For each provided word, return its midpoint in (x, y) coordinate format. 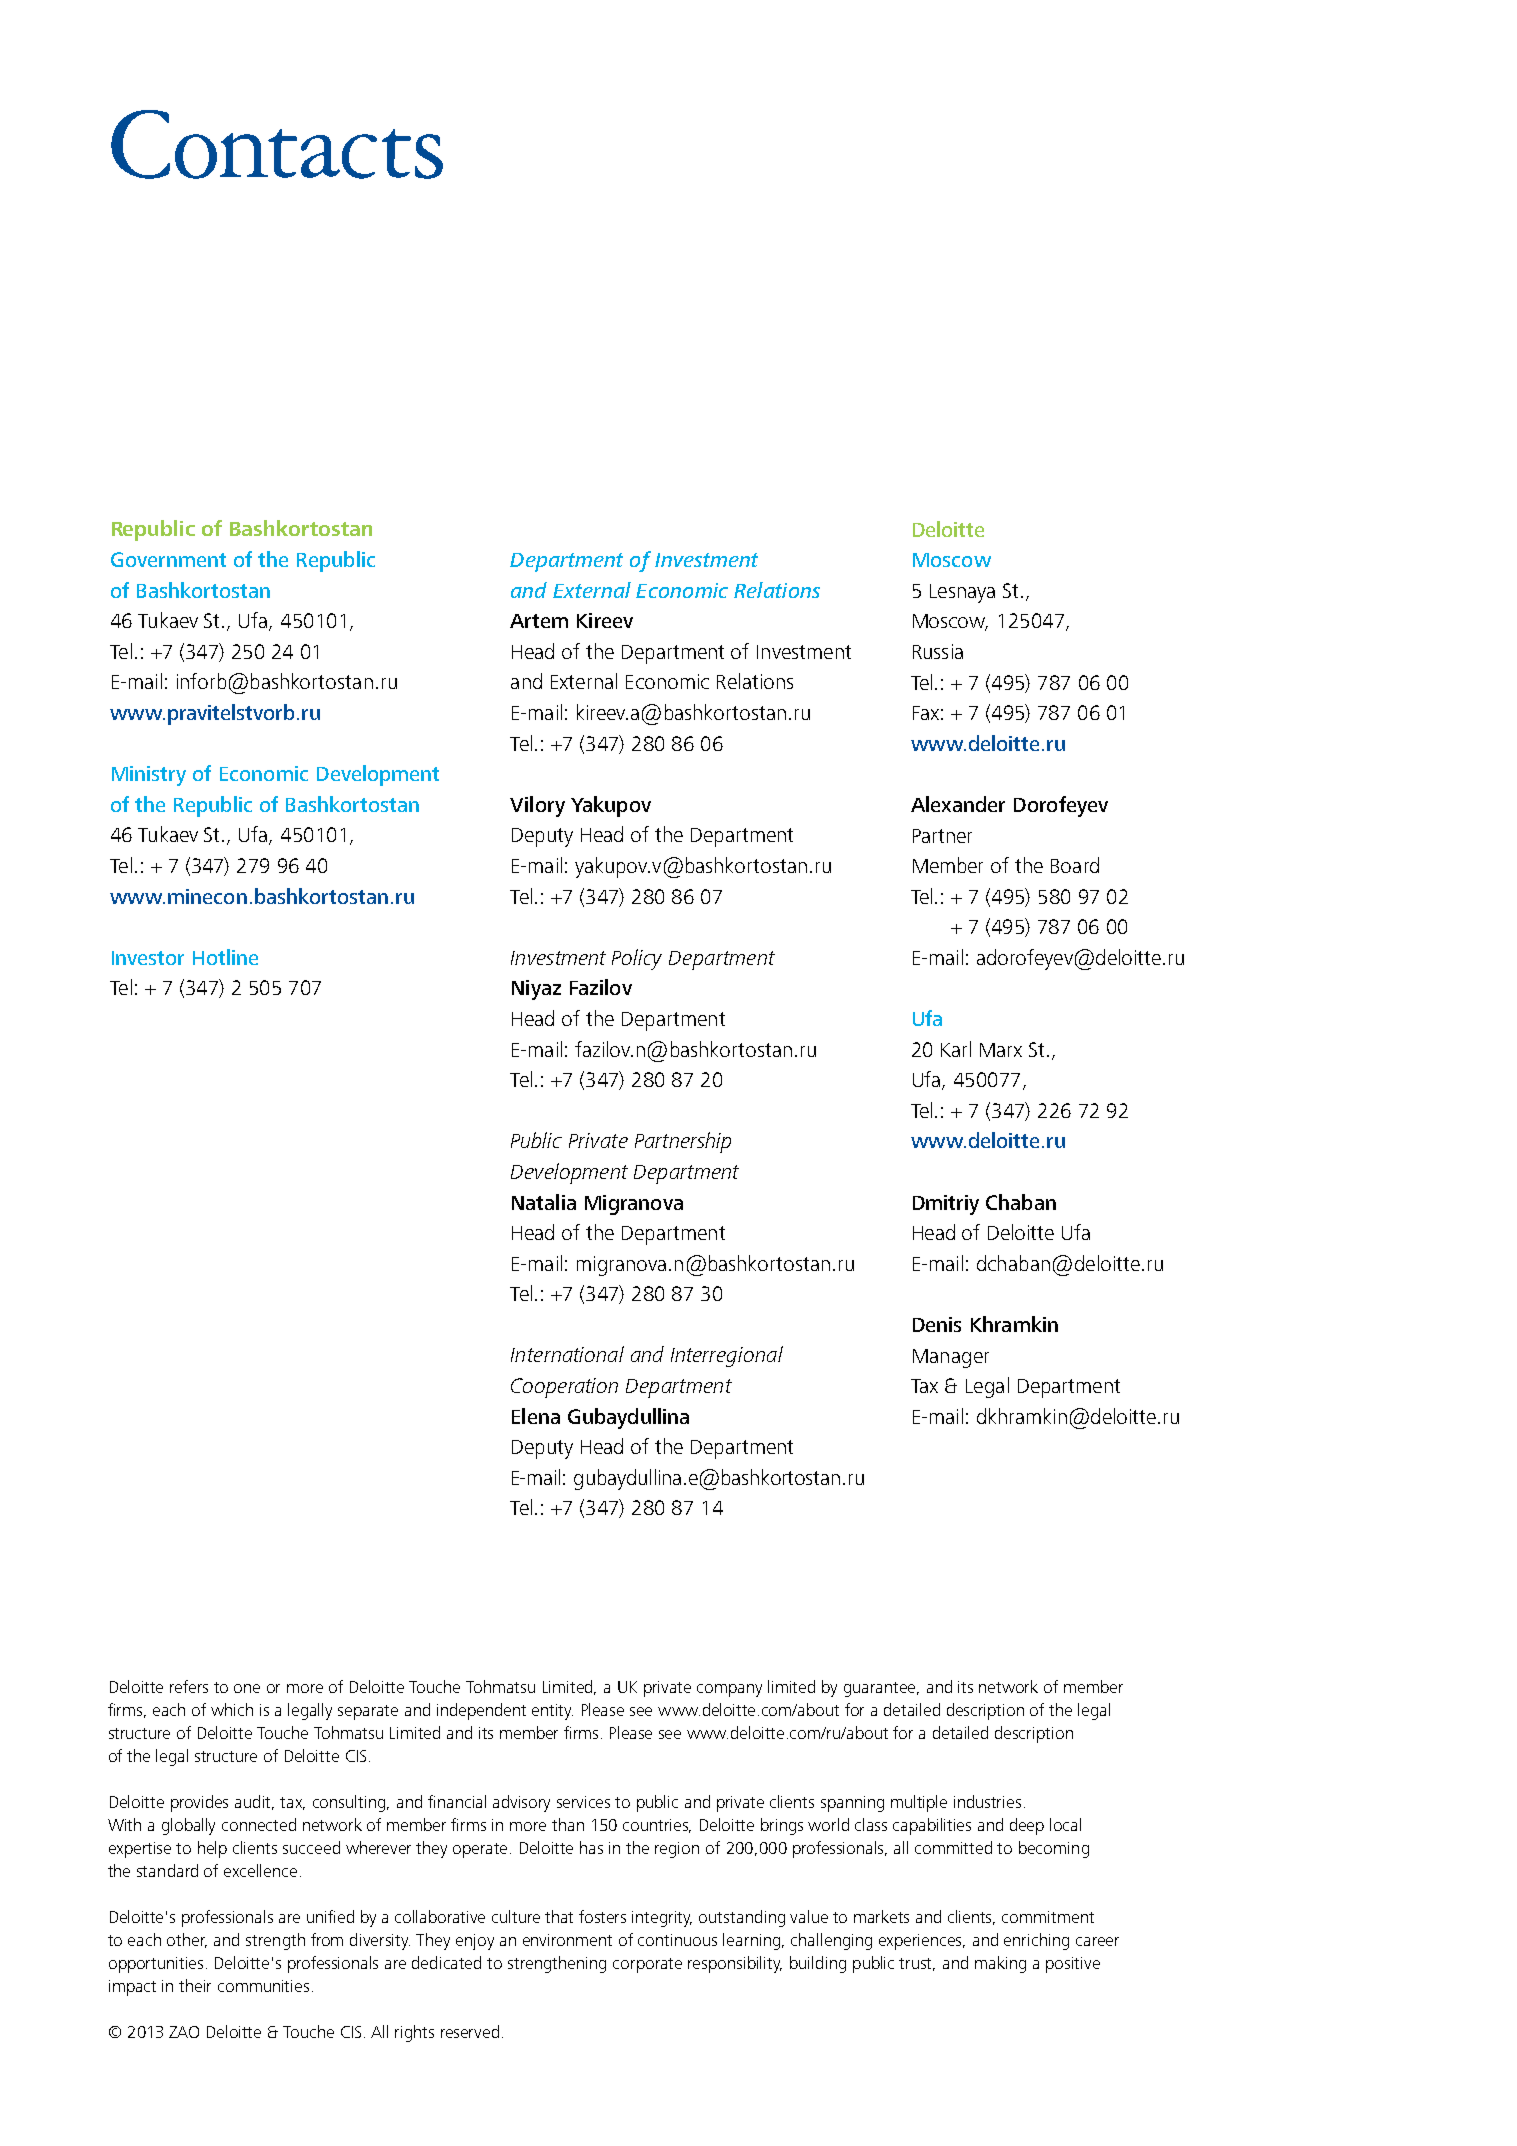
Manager (951, 1358)
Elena (536, 1416)
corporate (647, 1965)
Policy (637, 959)
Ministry (149, 776)
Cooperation (564, 1388)
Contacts (277, 144)
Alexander (958, 804)
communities (263, 1986)
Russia (938, 651)
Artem (539, 621)
